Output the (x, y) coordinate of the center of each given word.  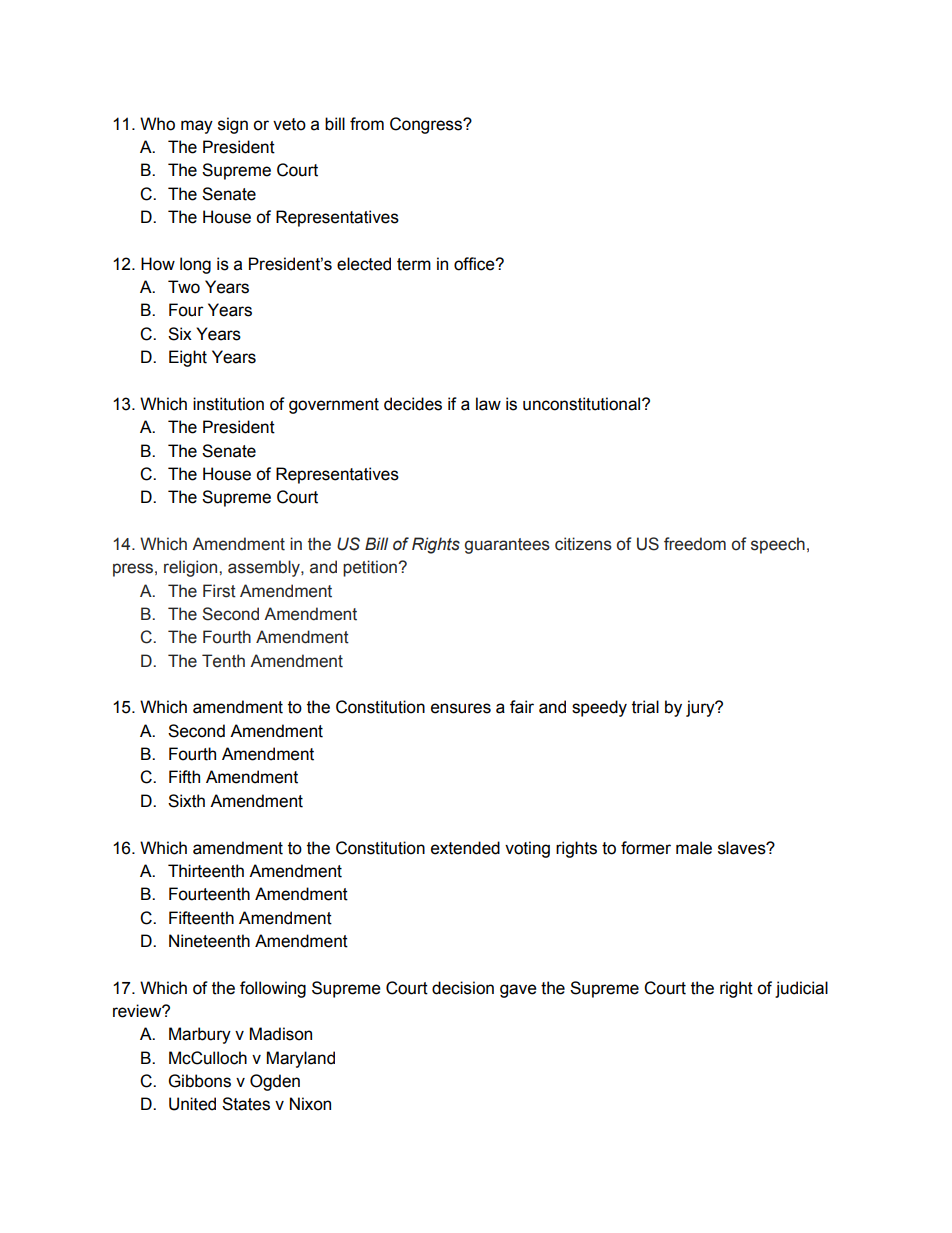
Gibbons (200, 1081)
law (488, 404)
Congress (427, 125)
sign (233, 125)
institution (228, 404)
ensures (461, 708)
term (414, 264)
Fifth (184, 777)
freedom (695, 544)
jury (701, 708)
